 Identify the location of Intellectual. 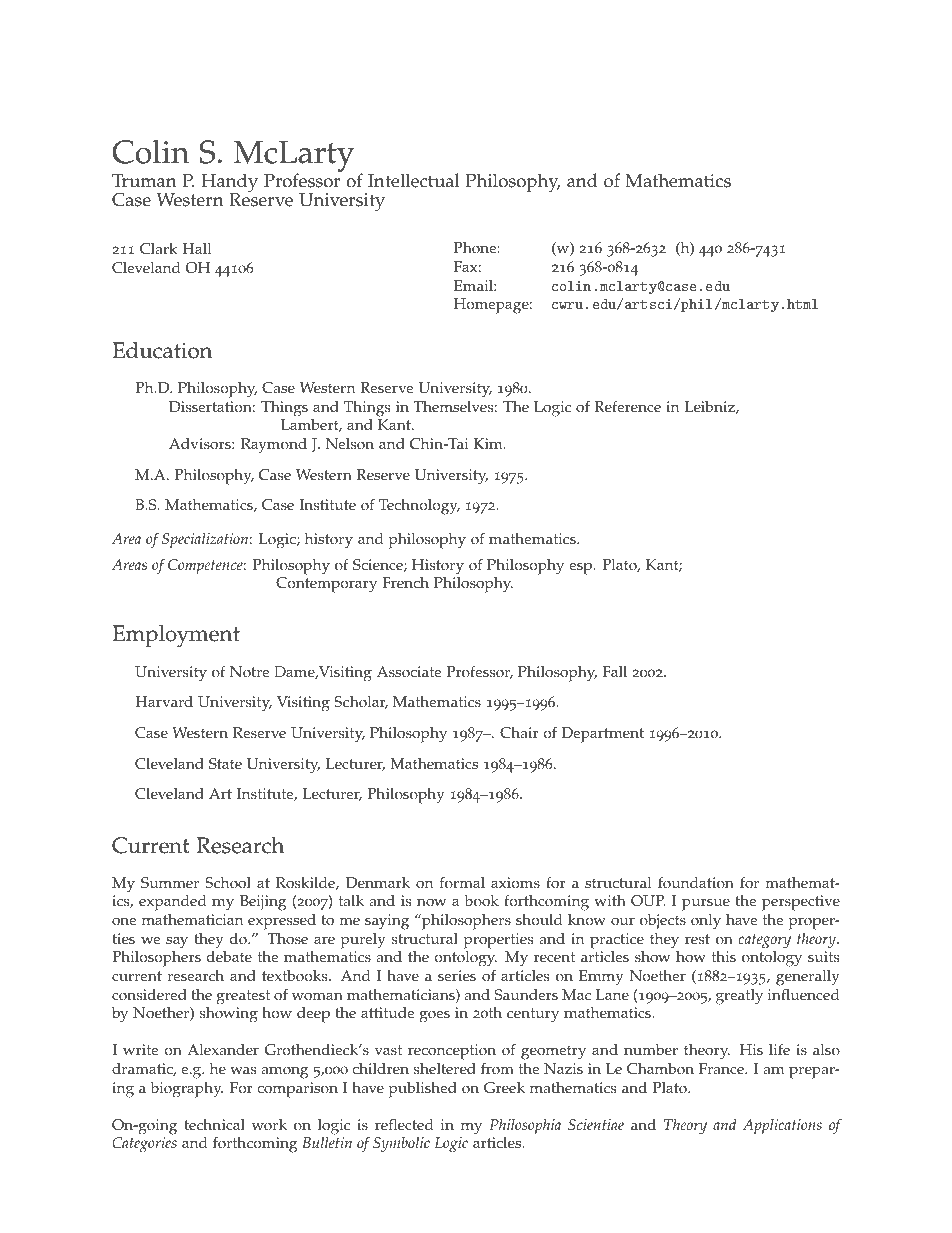
(414, 180).
